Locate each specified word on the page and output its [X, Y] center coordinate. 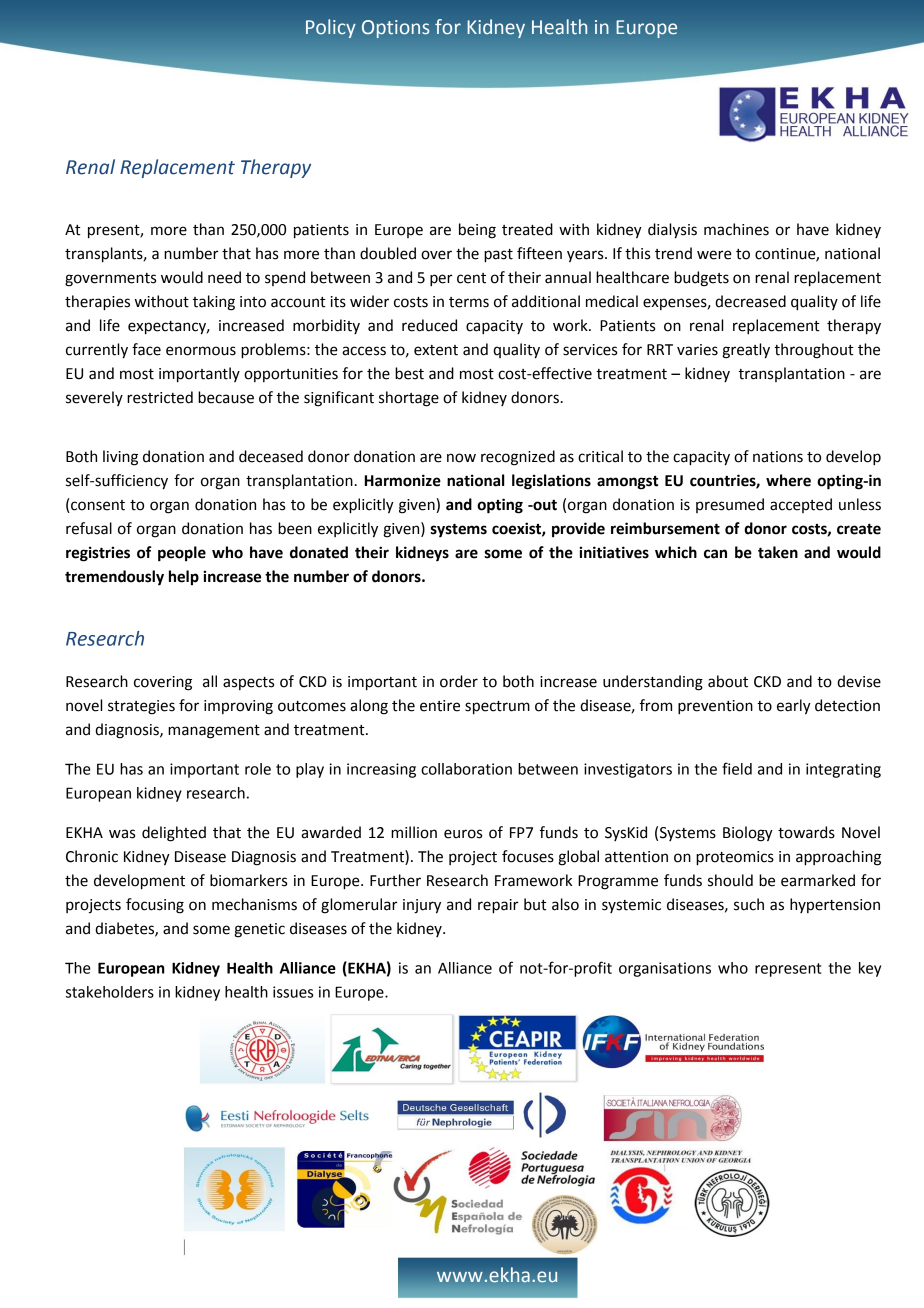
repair [498, 906]
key [870, 969]
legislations [551, 482]
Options [395, 29]
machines [736, 229]
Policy [331, 28]
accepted [801, 505]
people [182, 554]
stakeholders [110, 992]
